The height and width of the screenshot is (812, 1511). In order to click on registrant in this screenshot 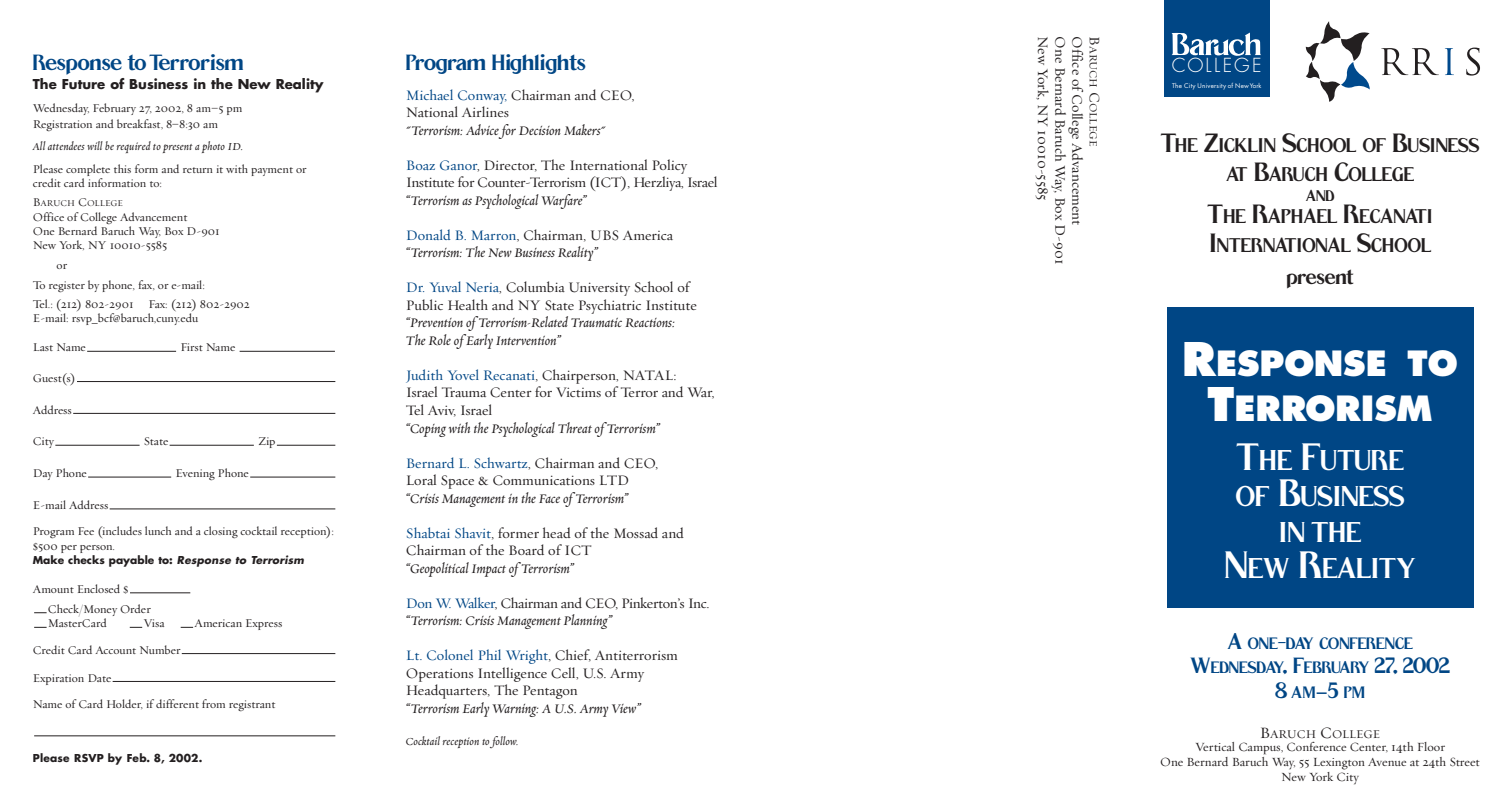, I will do `click(252, 705)`.
